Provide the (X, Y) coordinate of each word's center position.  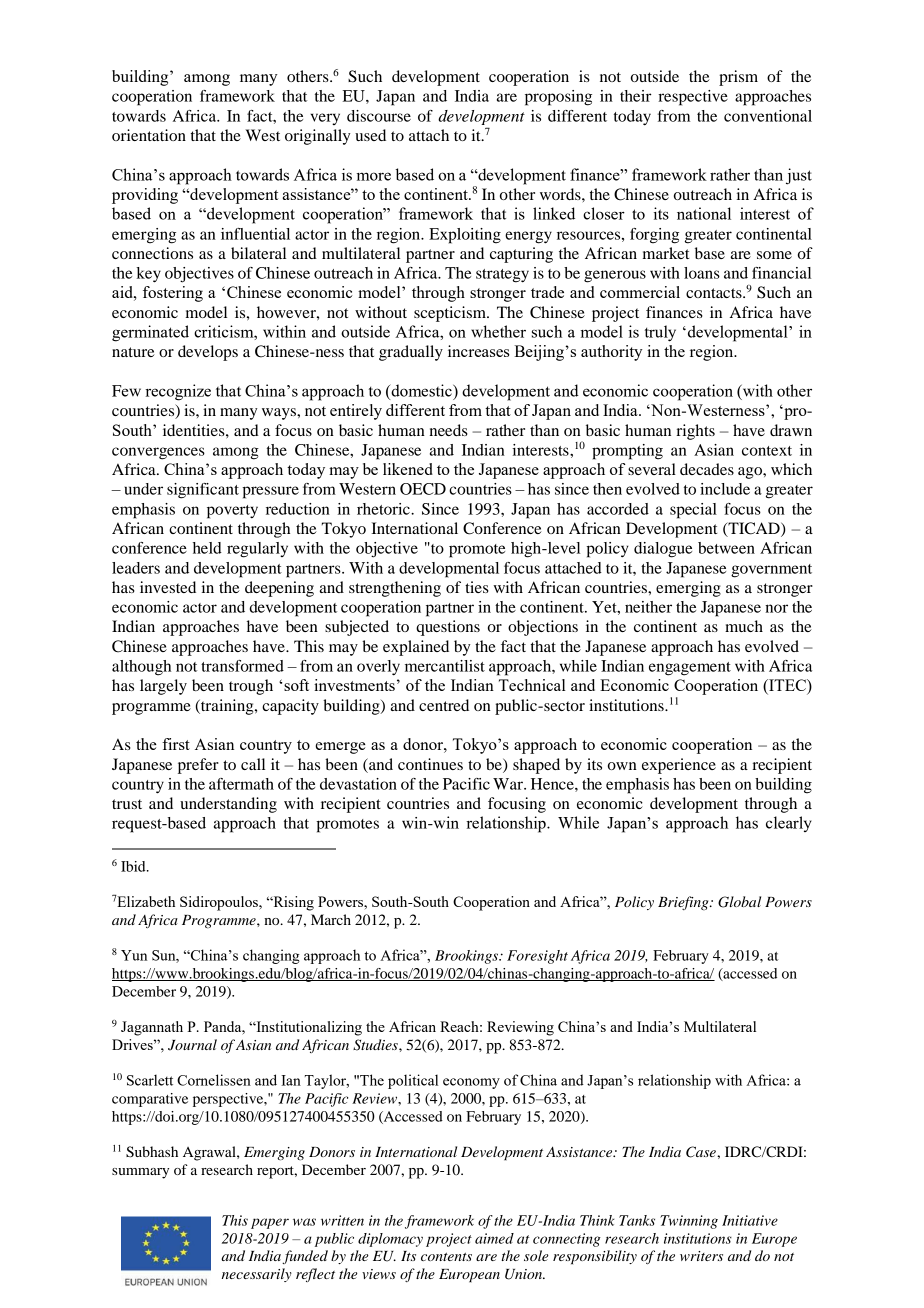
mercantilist (445, 666)
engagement (690, 669)
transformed (242, 666)
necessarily (257, 1275)
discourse (379, 116)
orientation (149, 135)
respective (693, 98)
